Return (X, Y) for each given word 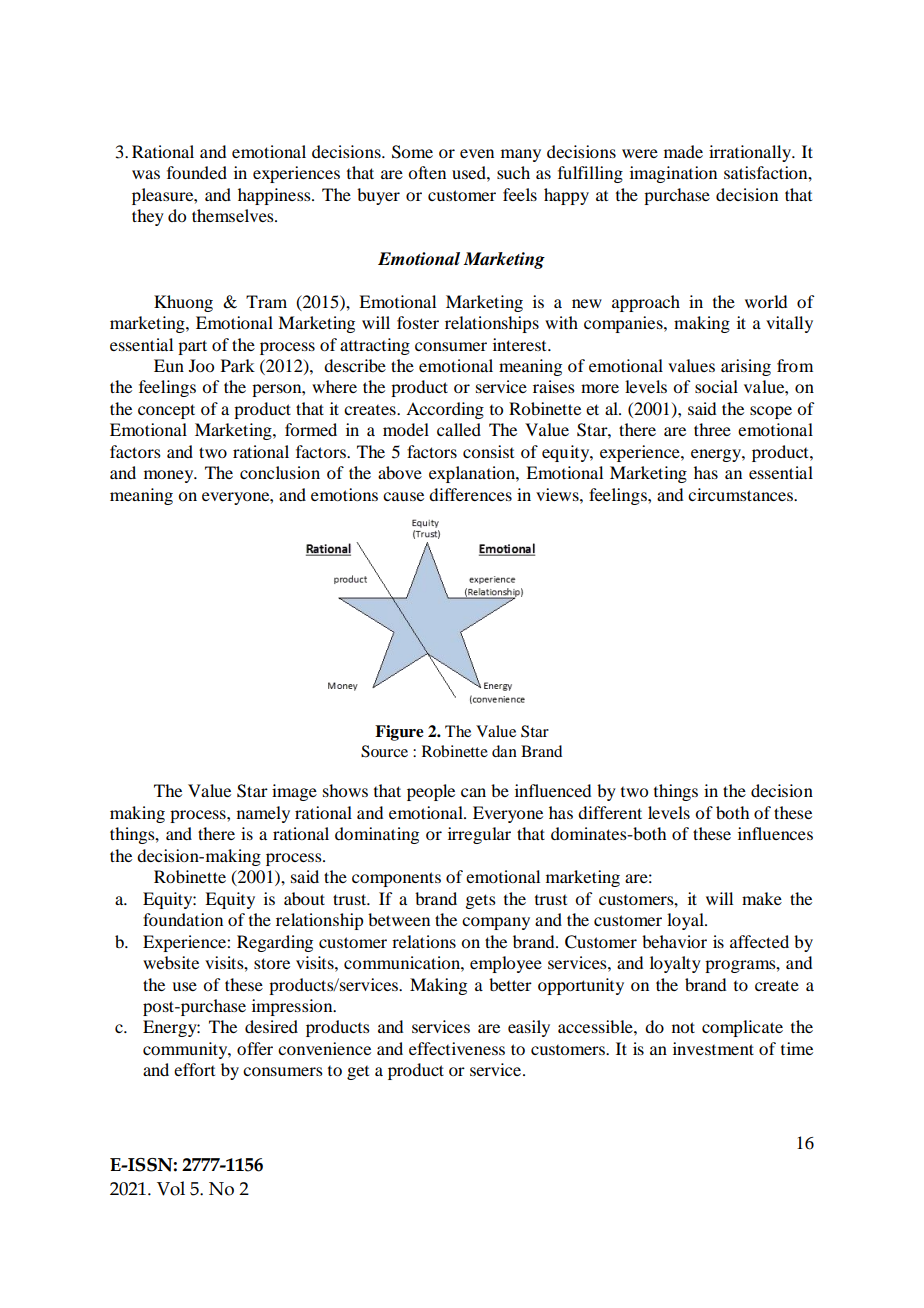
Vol (171, 1188)
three (712, 429)
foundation (183, 919)
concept (166, 411)
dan (504, 751)
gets (480, 901)
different (610, 812)
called (459, 429)
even (477, 153)
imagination (673, 174)
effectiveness (457, 1048)
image (294, 792)
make (762, 898)
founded (197, 172)
